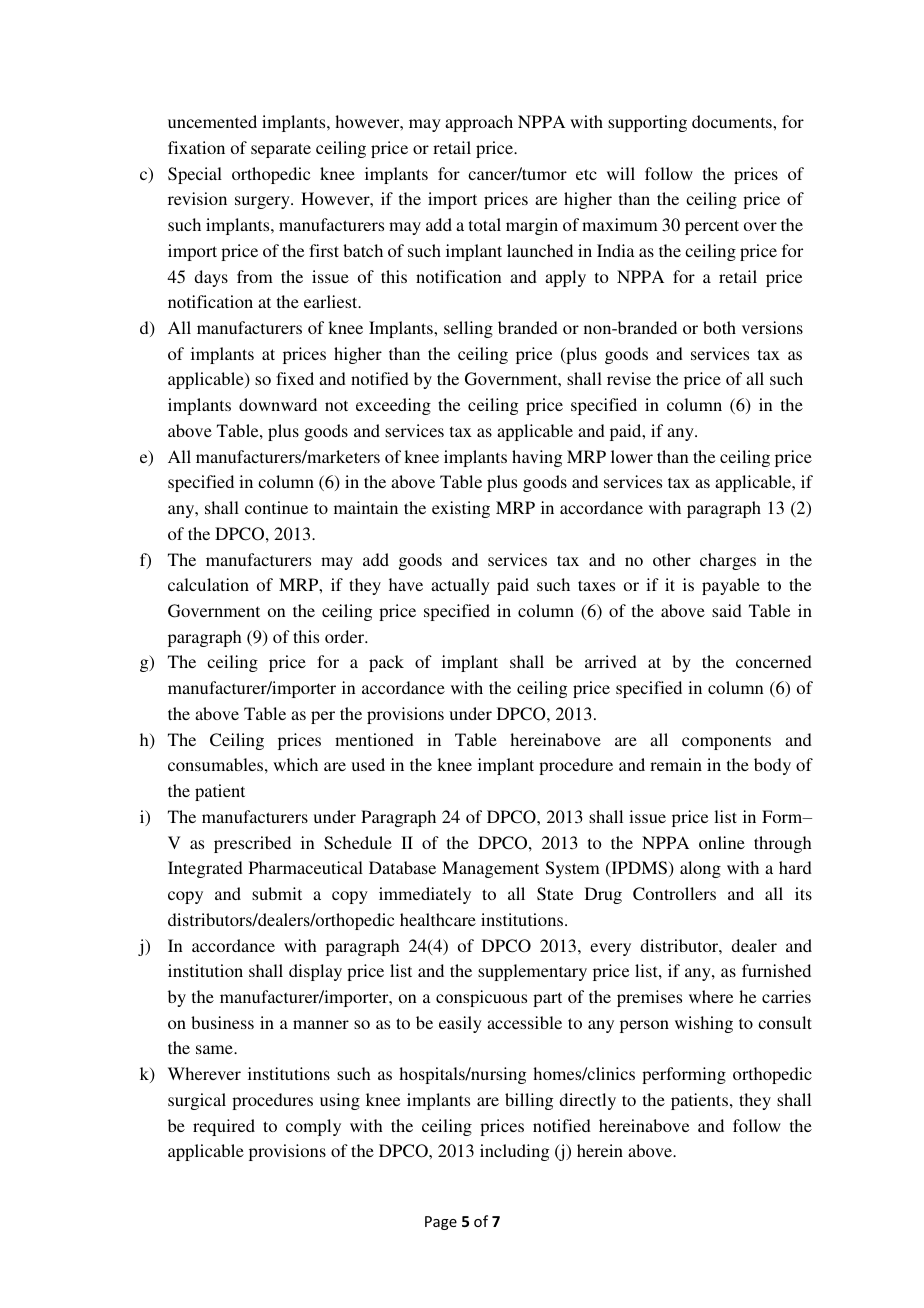 Image resolution: width=924 pixels, height=1308 pixels. I want to click on documents, so click(733, 121).
